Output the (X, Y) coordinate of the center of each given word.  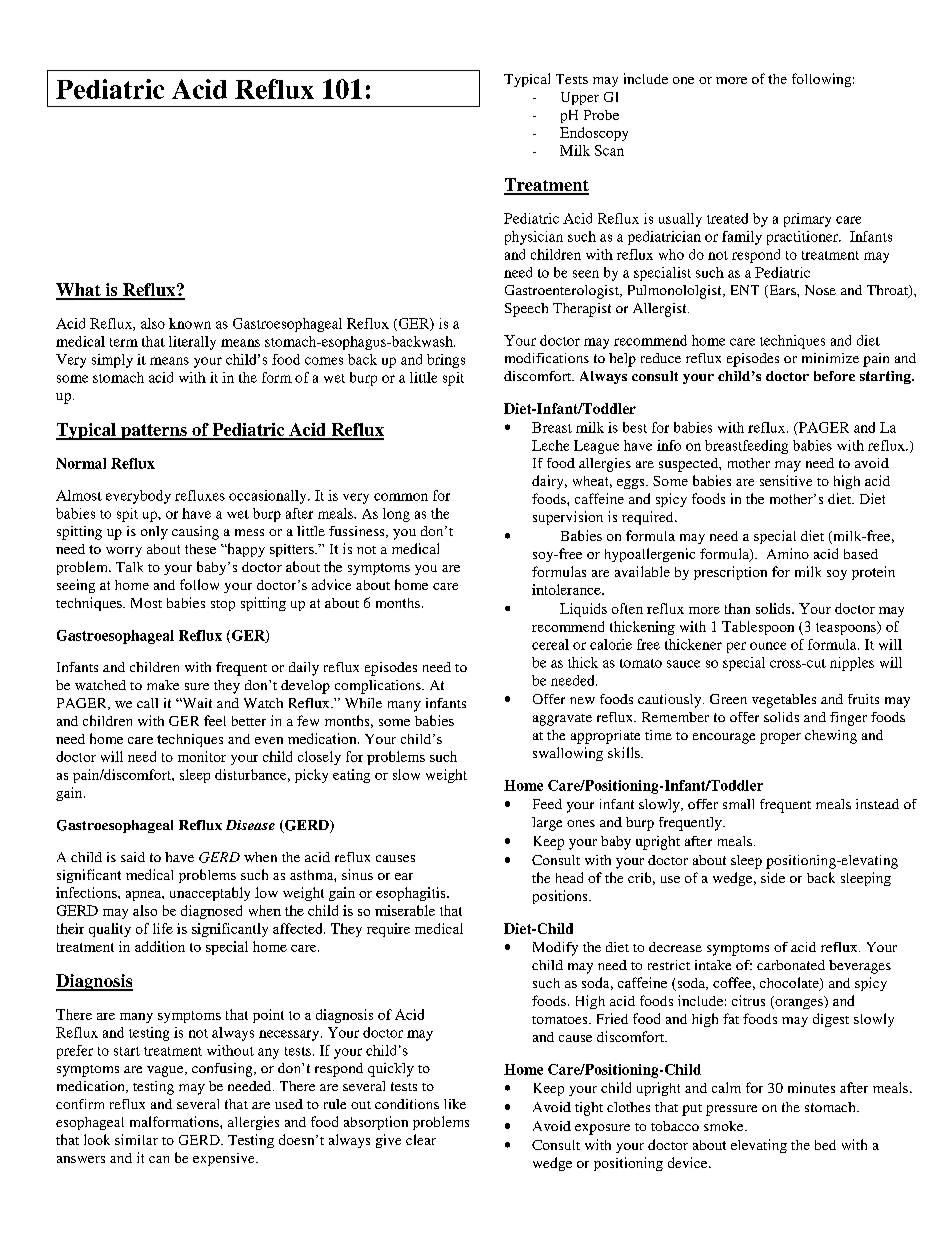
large (547, 824)
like (455, 1104)
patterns (154, 432)
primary (807, 220)
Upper (580, 98)
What (79, 291)
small (738, 804)
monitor (202, 756)
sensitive (786, 480)
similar (136, 1139)
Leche (550, 445)
